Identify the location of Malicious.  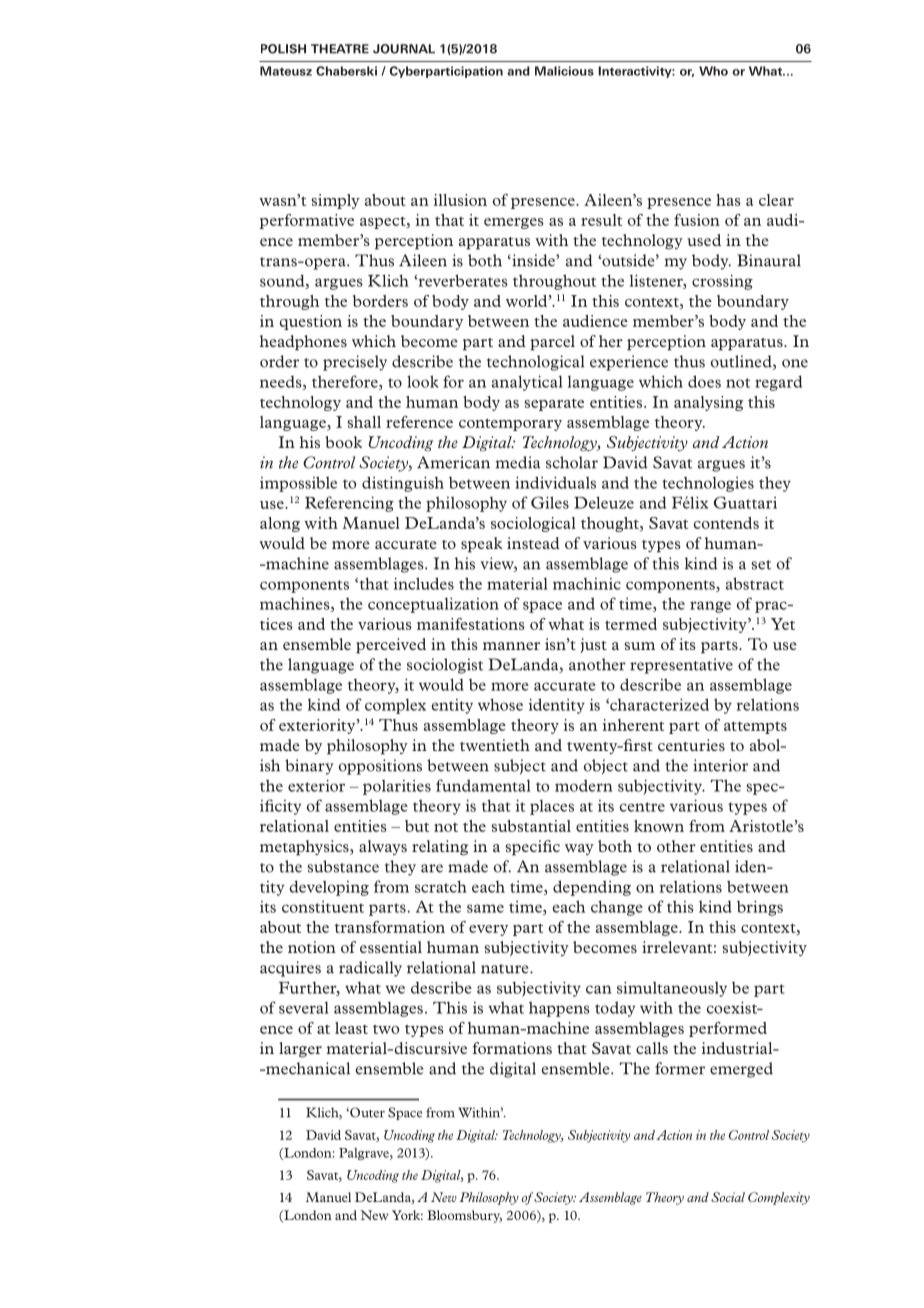
(564, 71).
